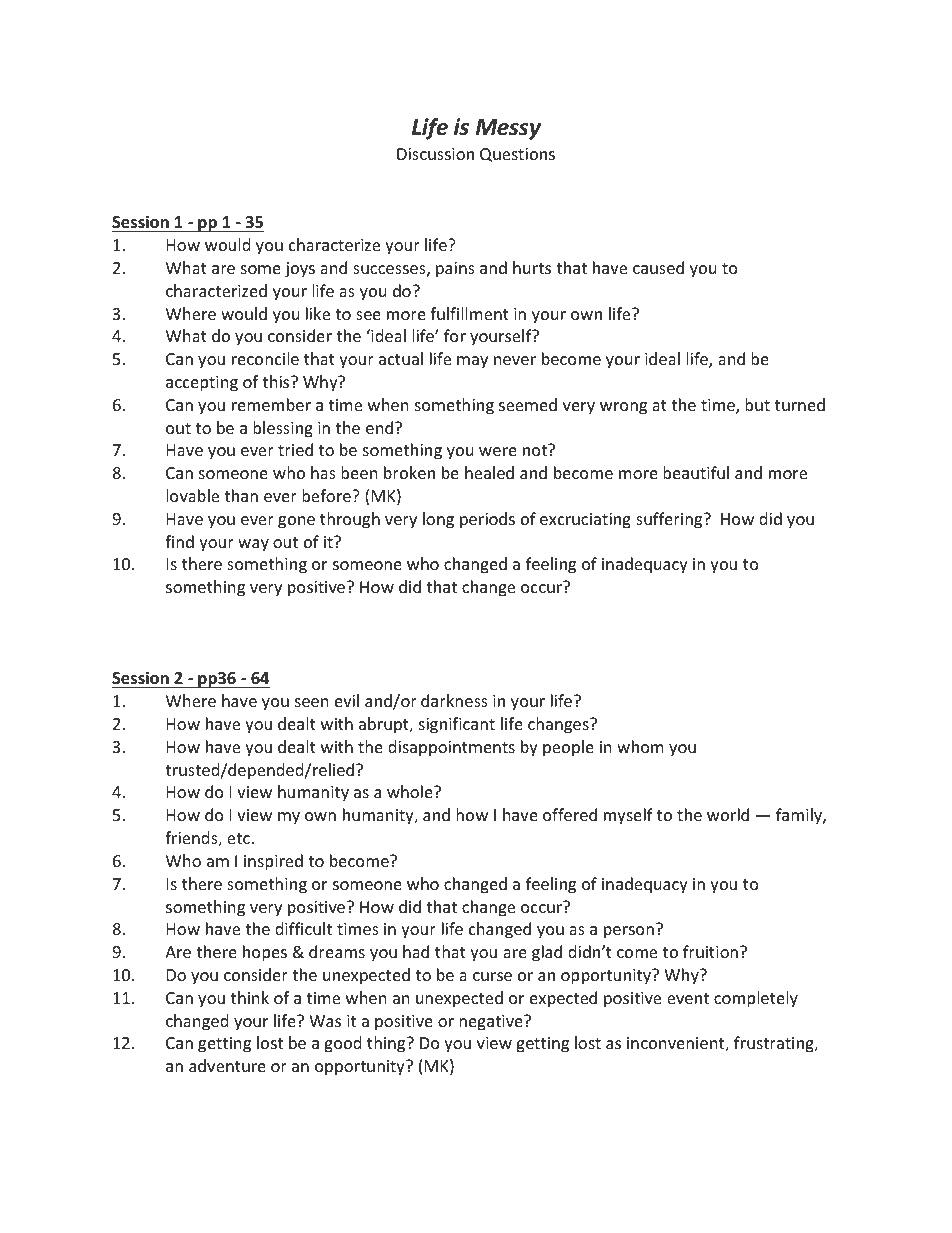  Describe the element at coordinates (658, 267) in the screenshot. I see `caused` at that location.
